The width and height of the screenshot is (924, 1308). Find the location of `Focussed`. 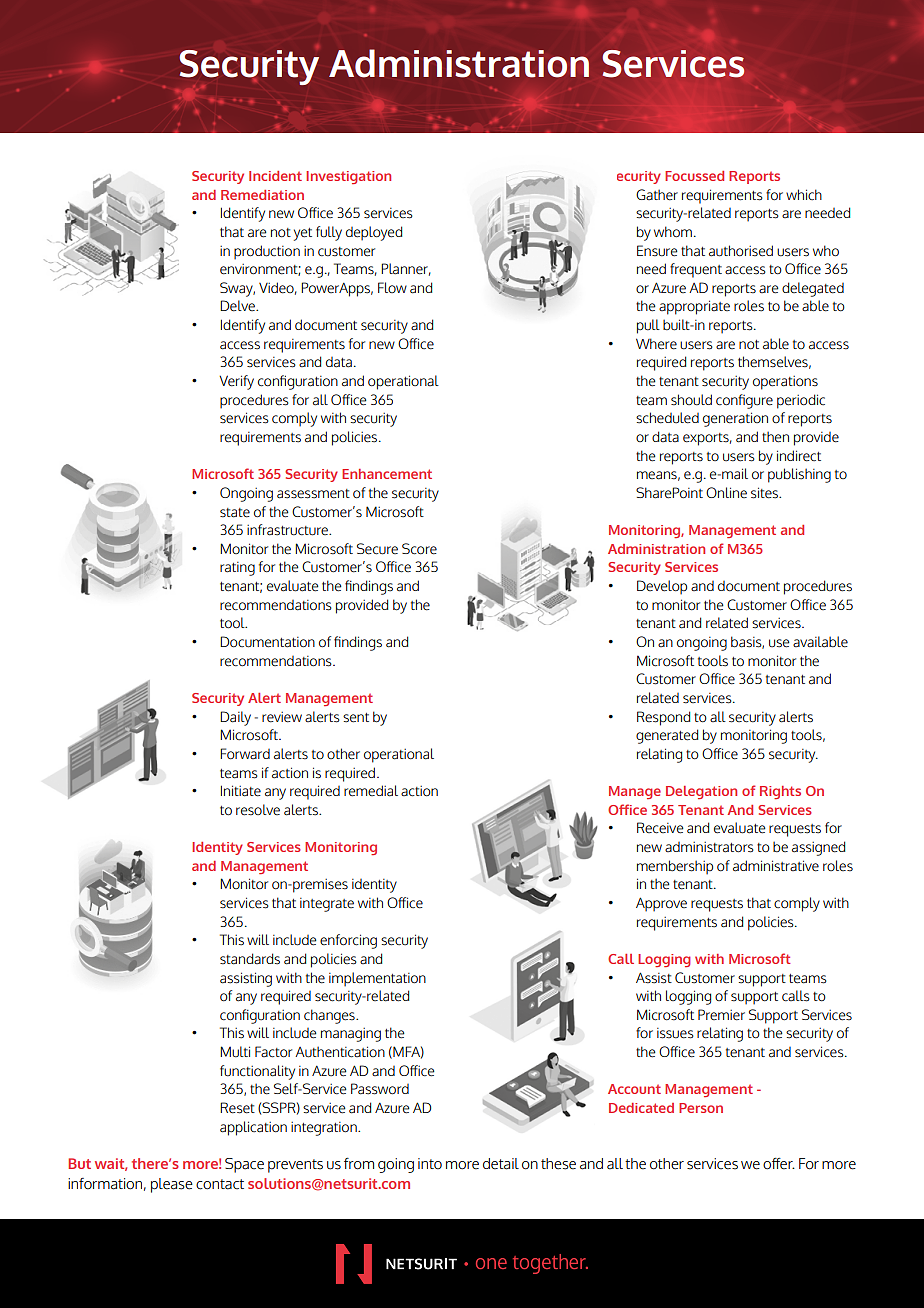

Focussed is located at coordinates (694, 176).
